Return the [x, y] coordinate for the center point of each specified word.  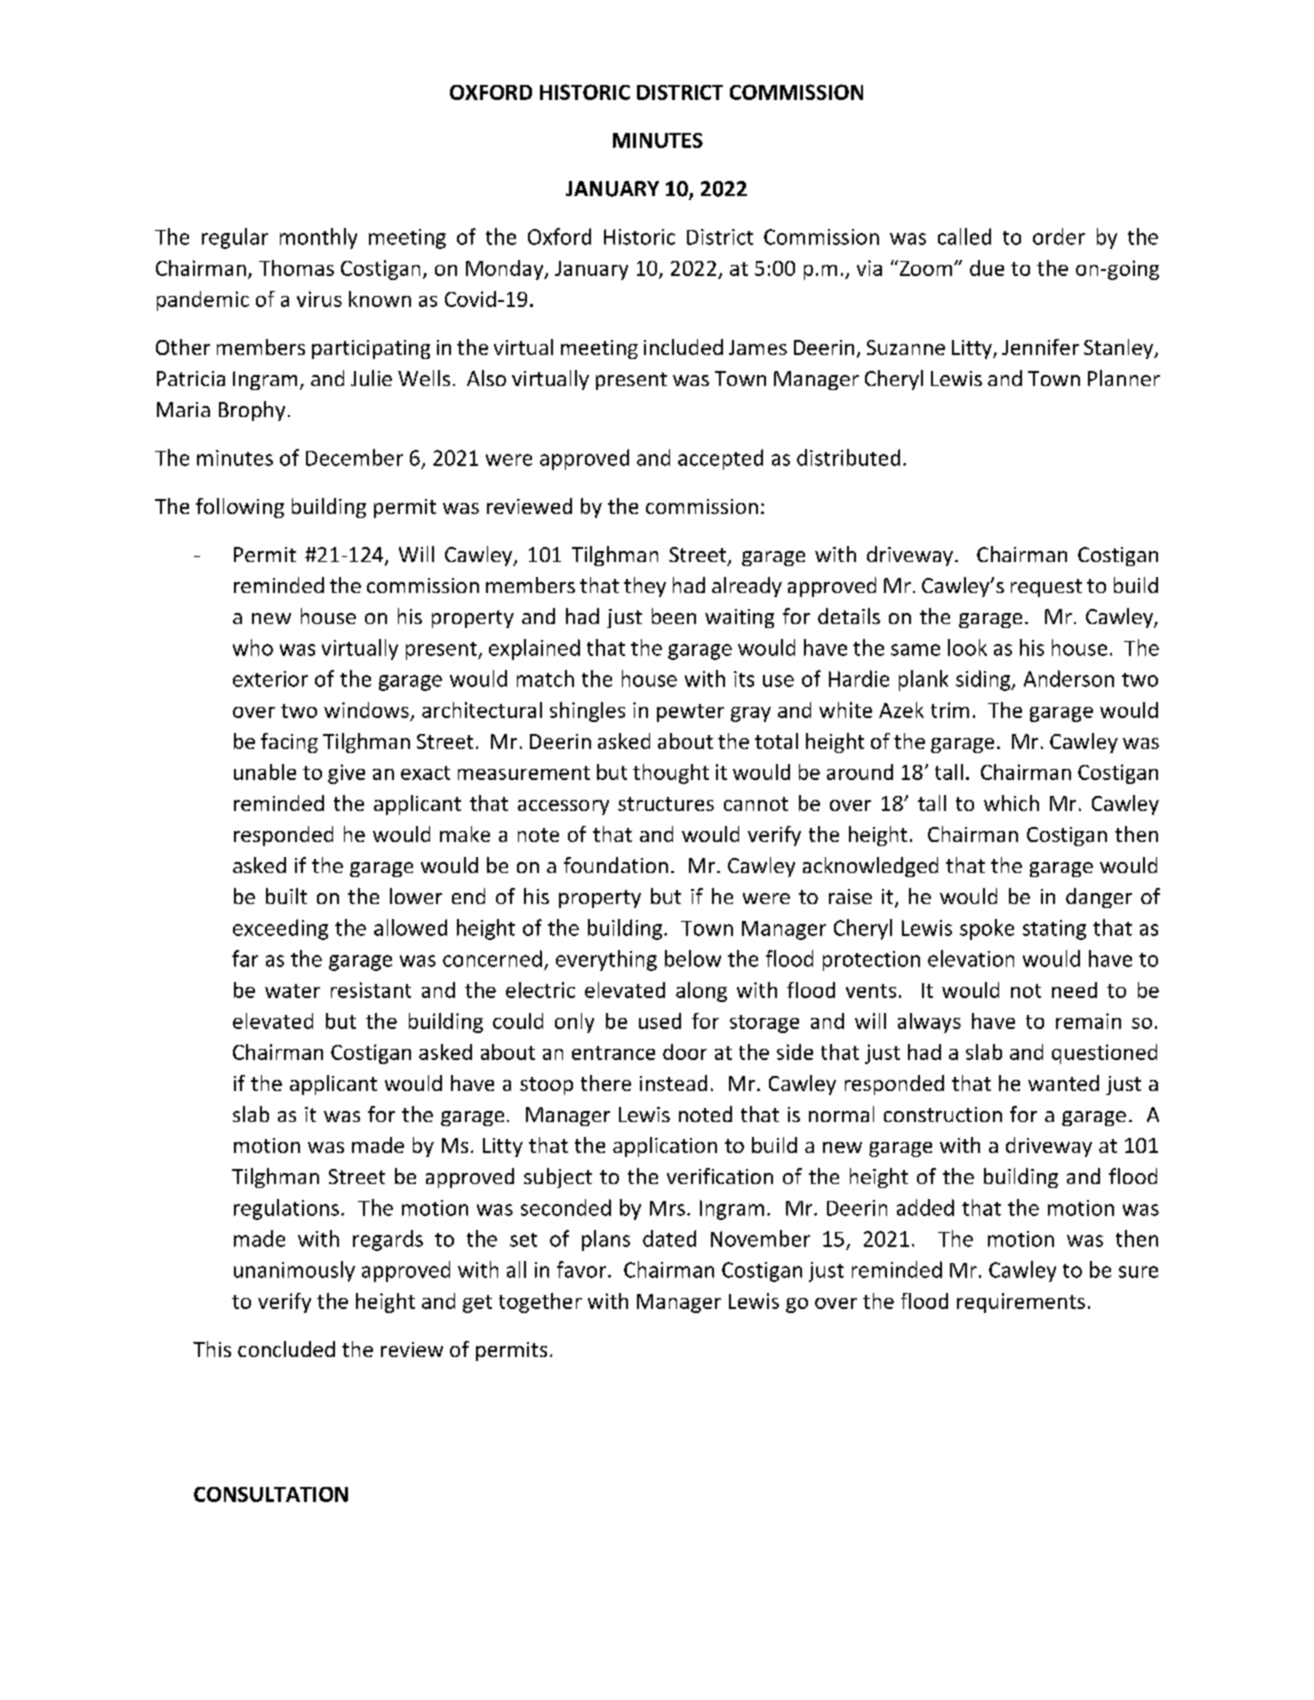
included [683, 347]
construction [943, 1114]
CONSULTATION [271, 1494]
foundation [616, 865]
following [240, 508]
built [286, 896]
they [645, 587]
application [665, 1147]
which [1011, 803]
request [1046, 588]
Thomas [296, 268]
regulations [286, 1209]
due [987, 268]
